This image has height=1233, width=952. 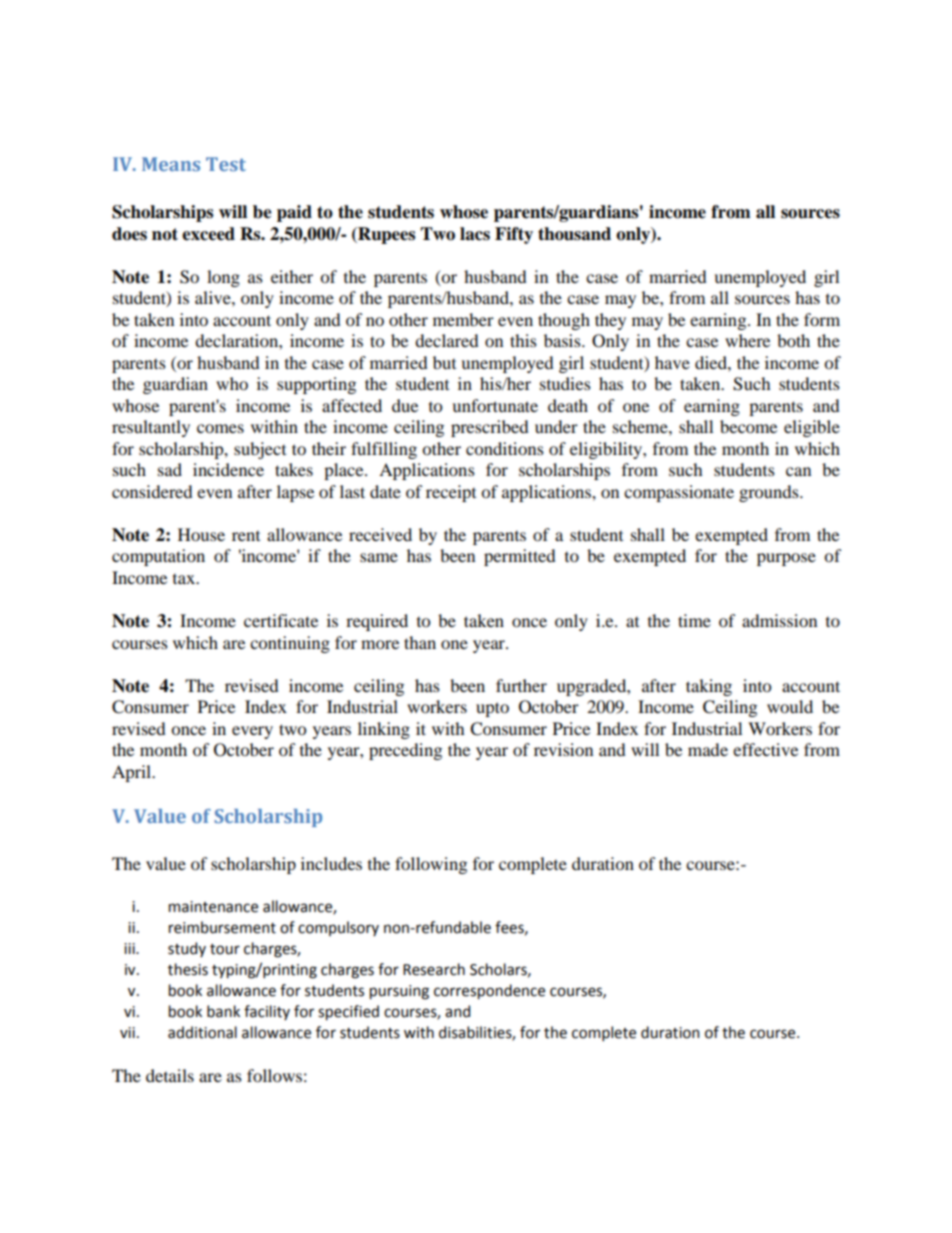 What do you see at coordinates (202, 1032) in the image?
I see `additional` at bounding box center [202, 1032].
